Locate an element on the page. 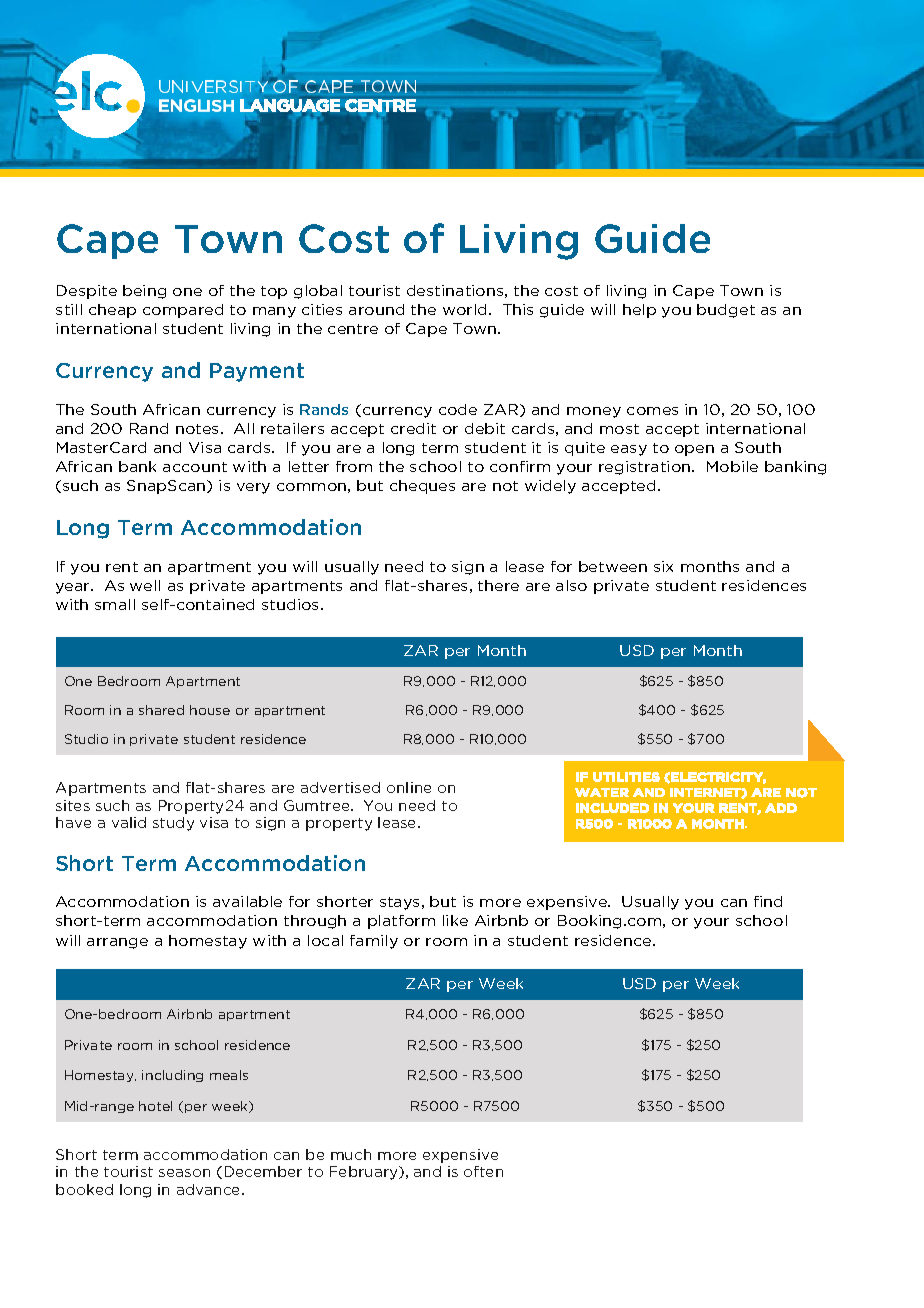 This document has height=1308, width=924. budget is located at coordinates (726, 311).
